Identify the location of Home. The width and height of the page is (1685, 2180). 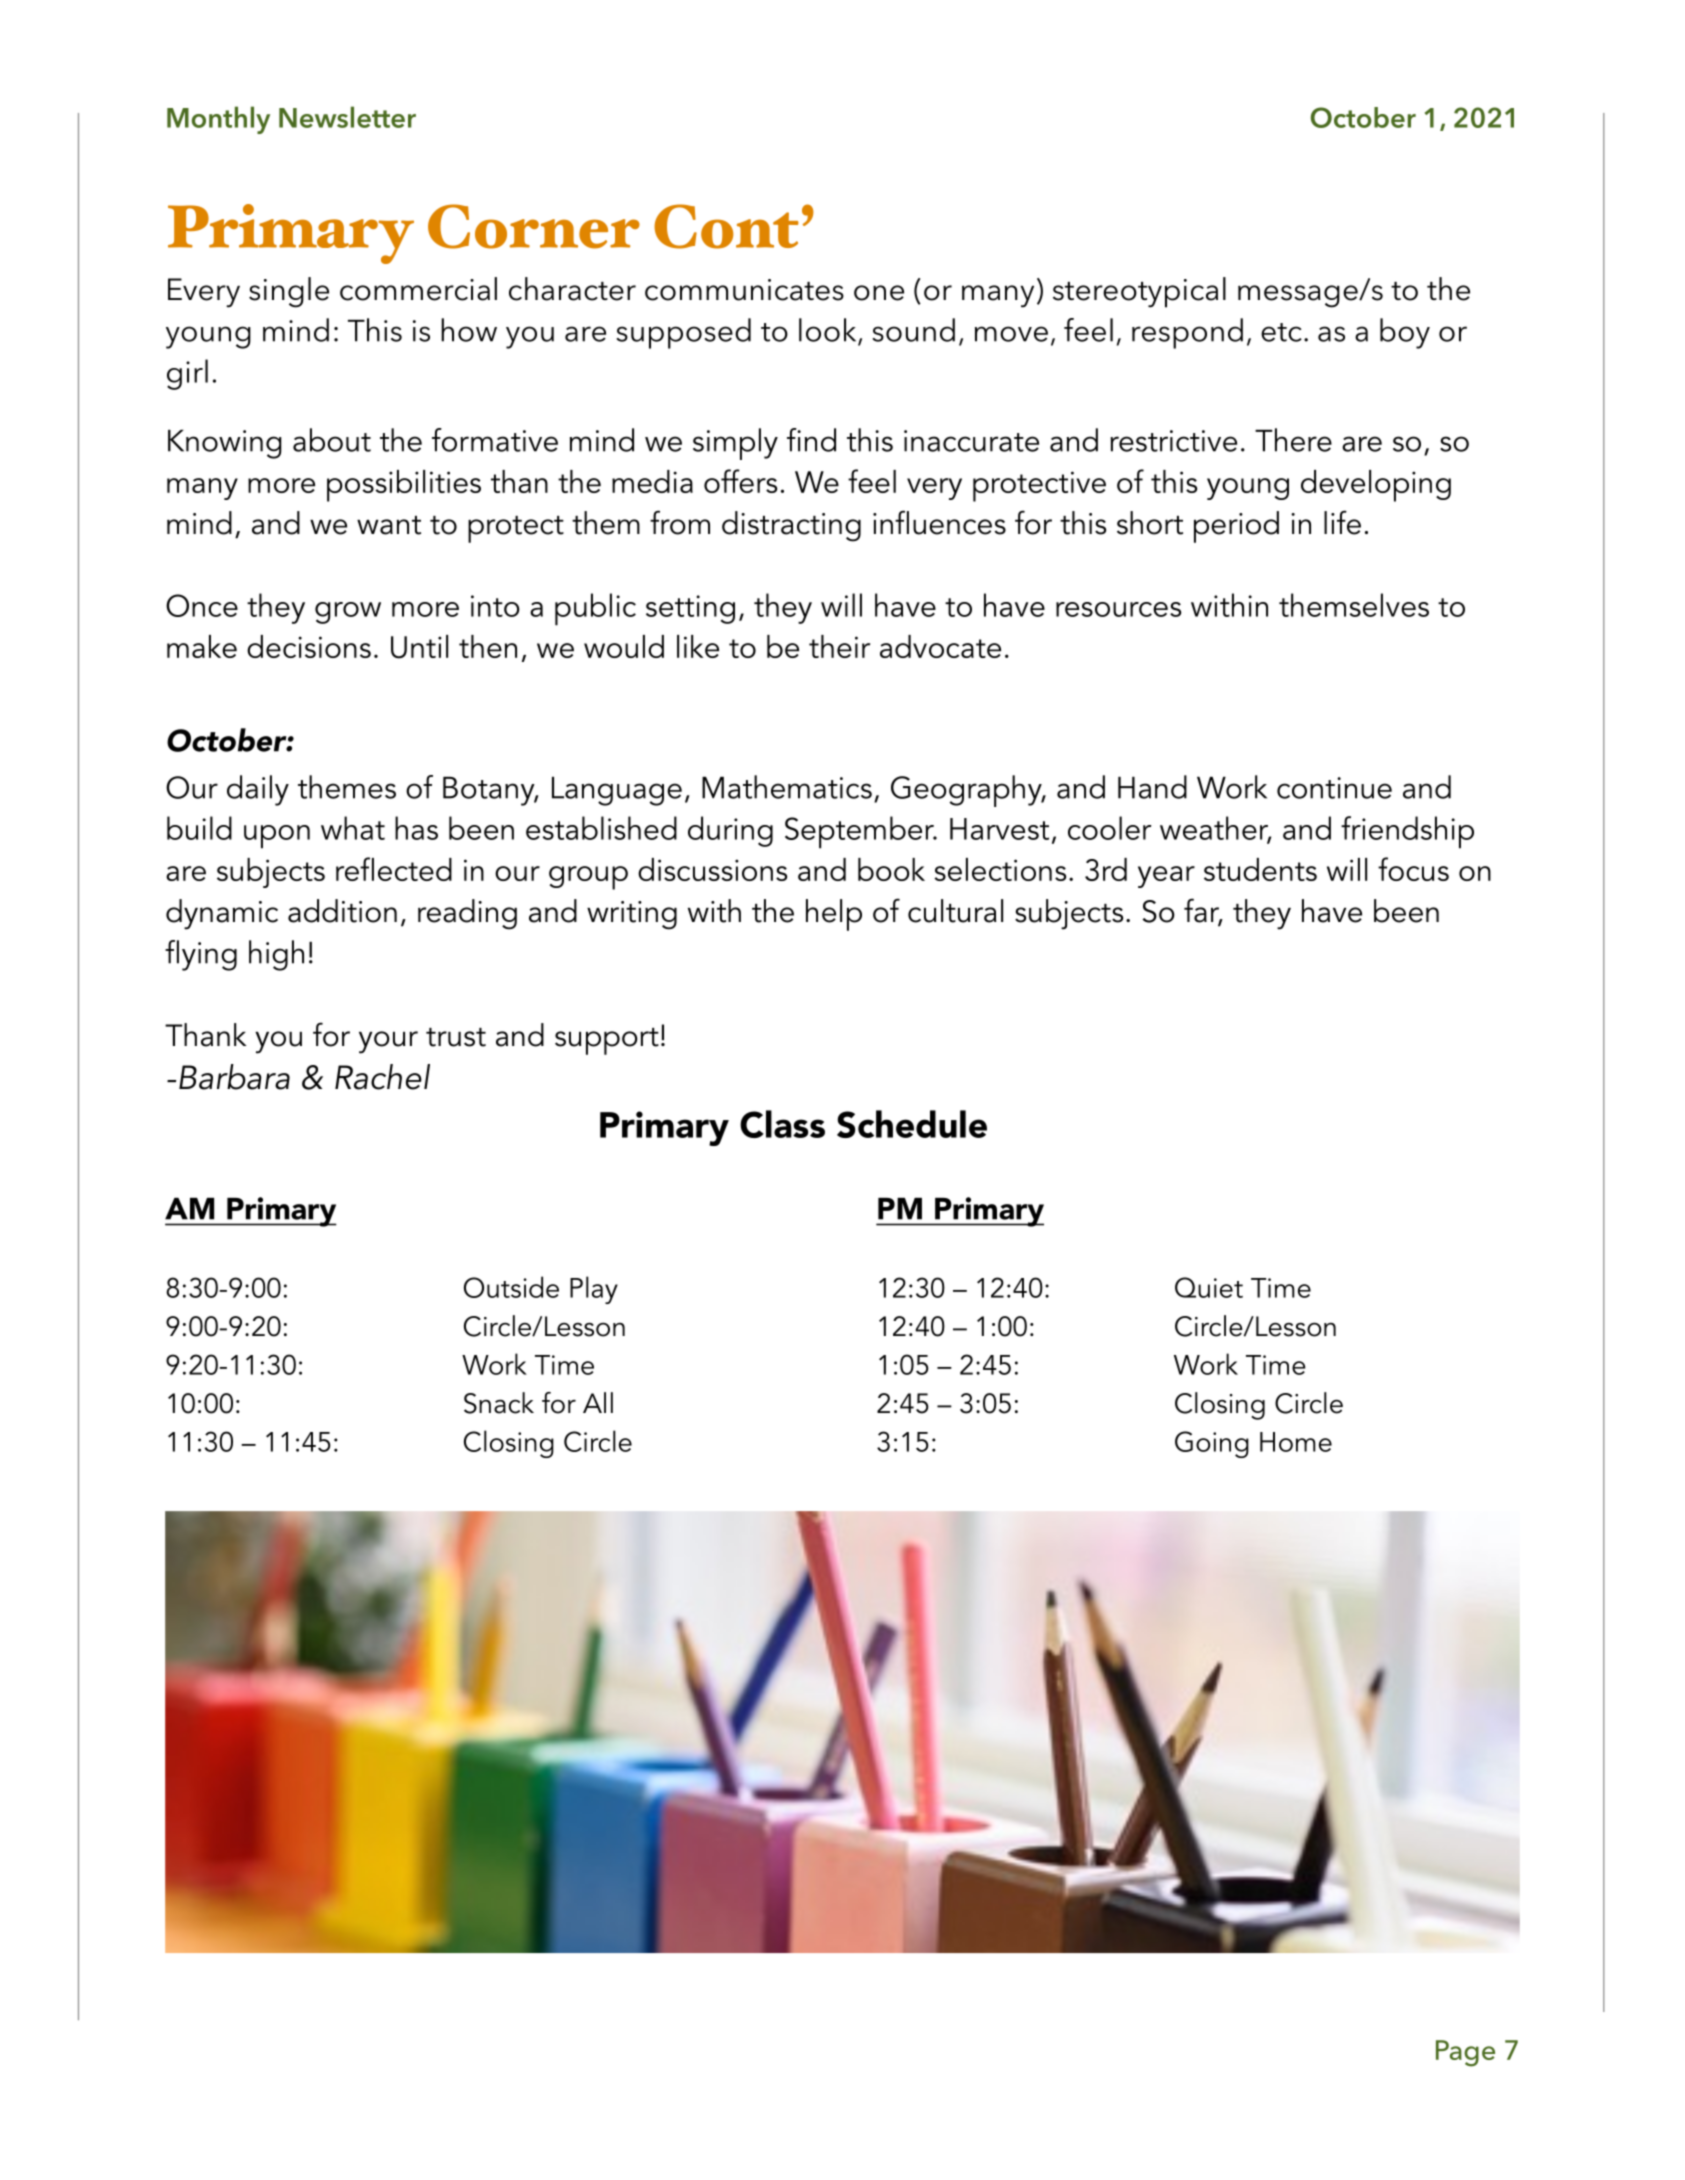
(1296, 1442).
